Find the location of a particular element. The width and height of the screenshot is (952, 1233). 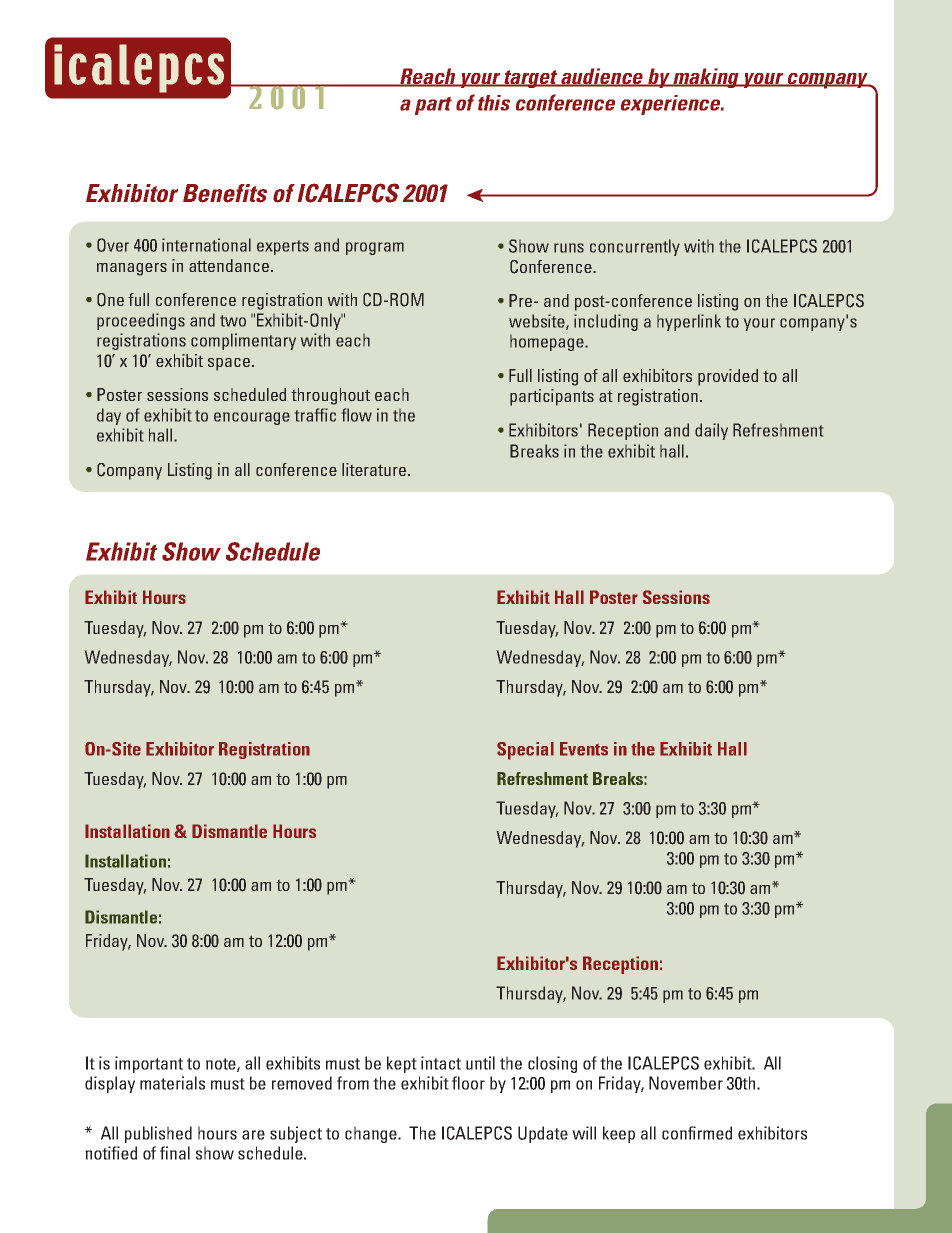

closing is located at coordinates (552, 1064).
